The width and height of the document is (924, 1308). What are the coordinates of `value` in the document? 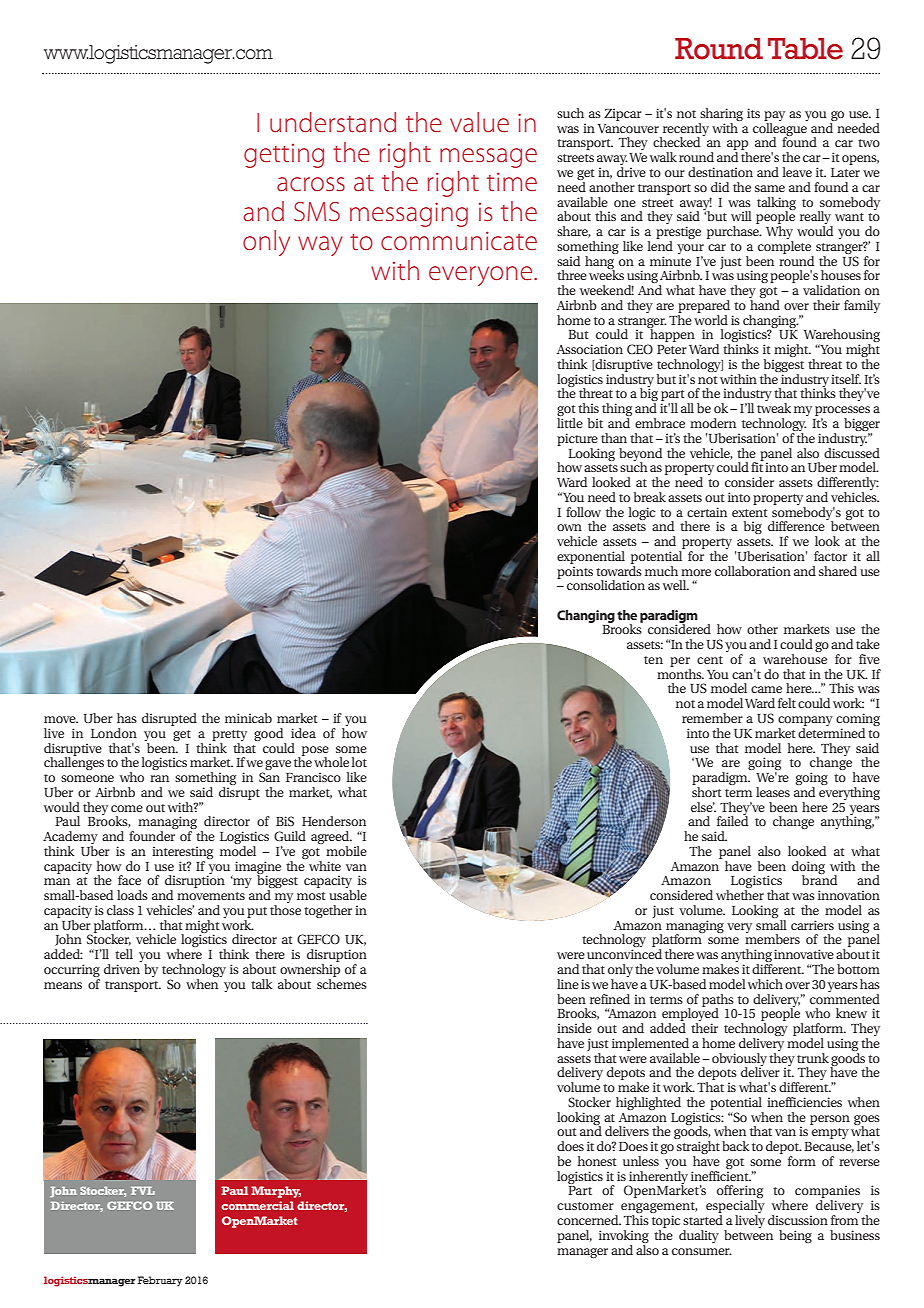 It's located at (479, 122).
